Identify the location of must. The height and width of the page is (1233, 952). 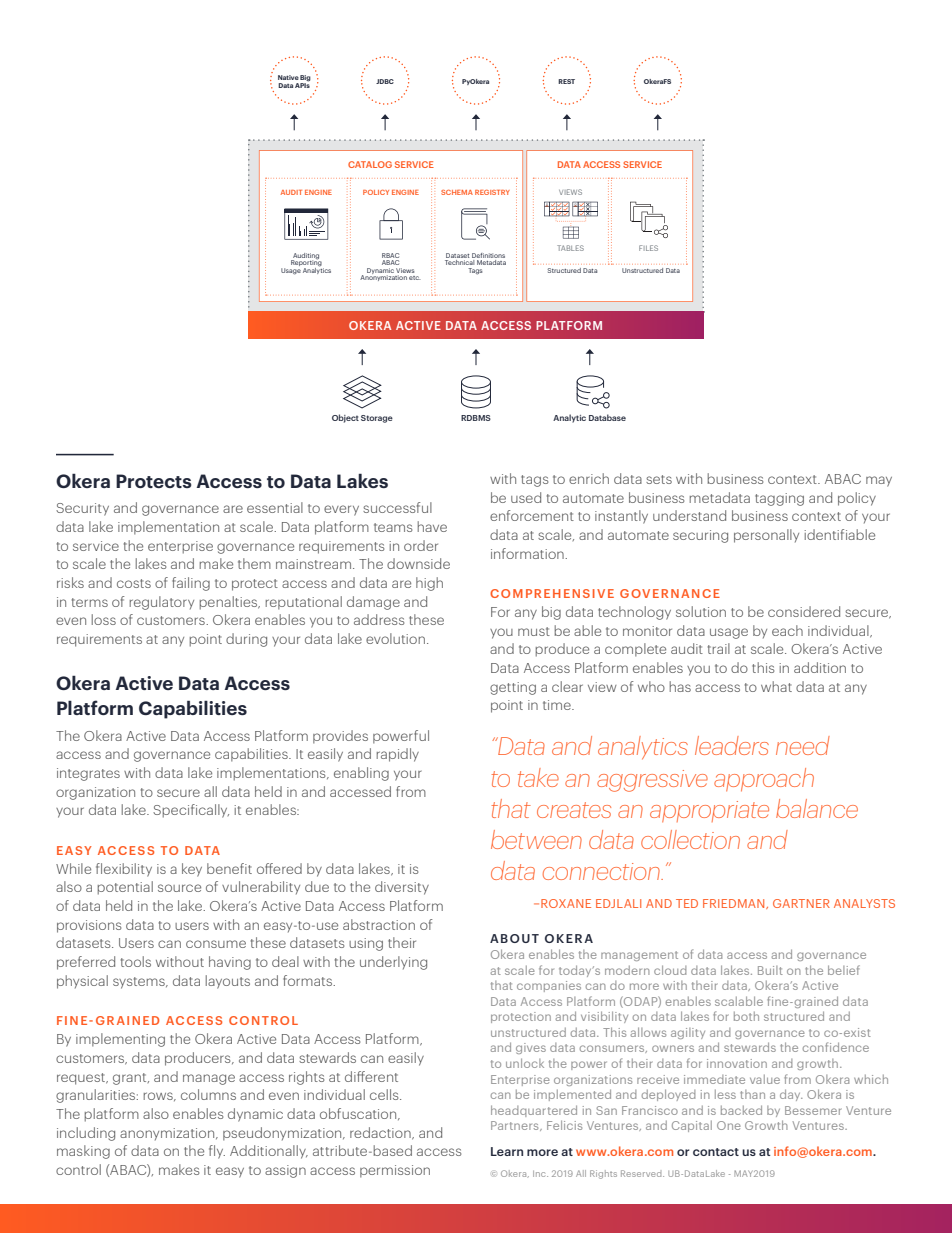
(534, 631).
